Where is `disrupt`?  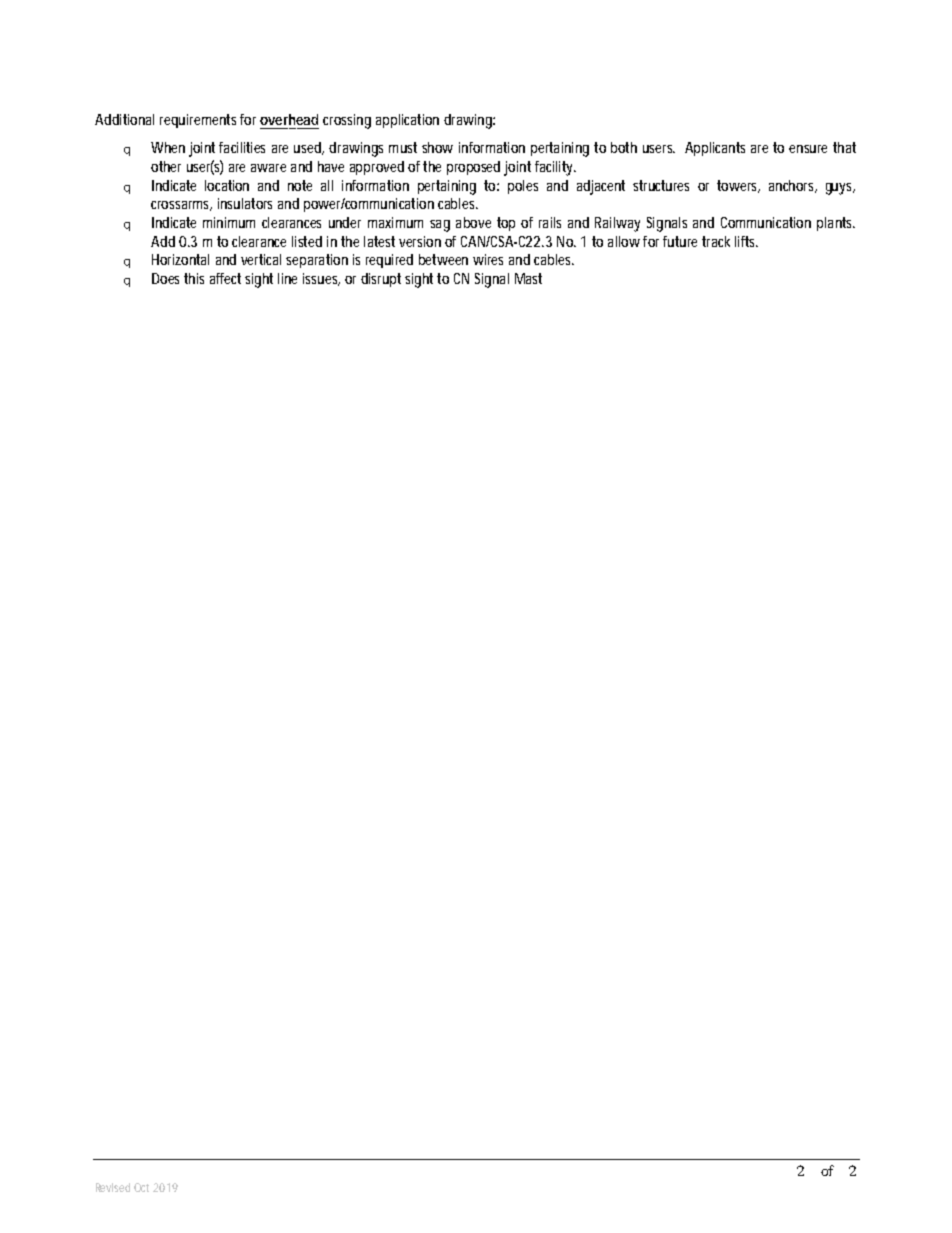 disrupt is located at coordinates (381, 280).
